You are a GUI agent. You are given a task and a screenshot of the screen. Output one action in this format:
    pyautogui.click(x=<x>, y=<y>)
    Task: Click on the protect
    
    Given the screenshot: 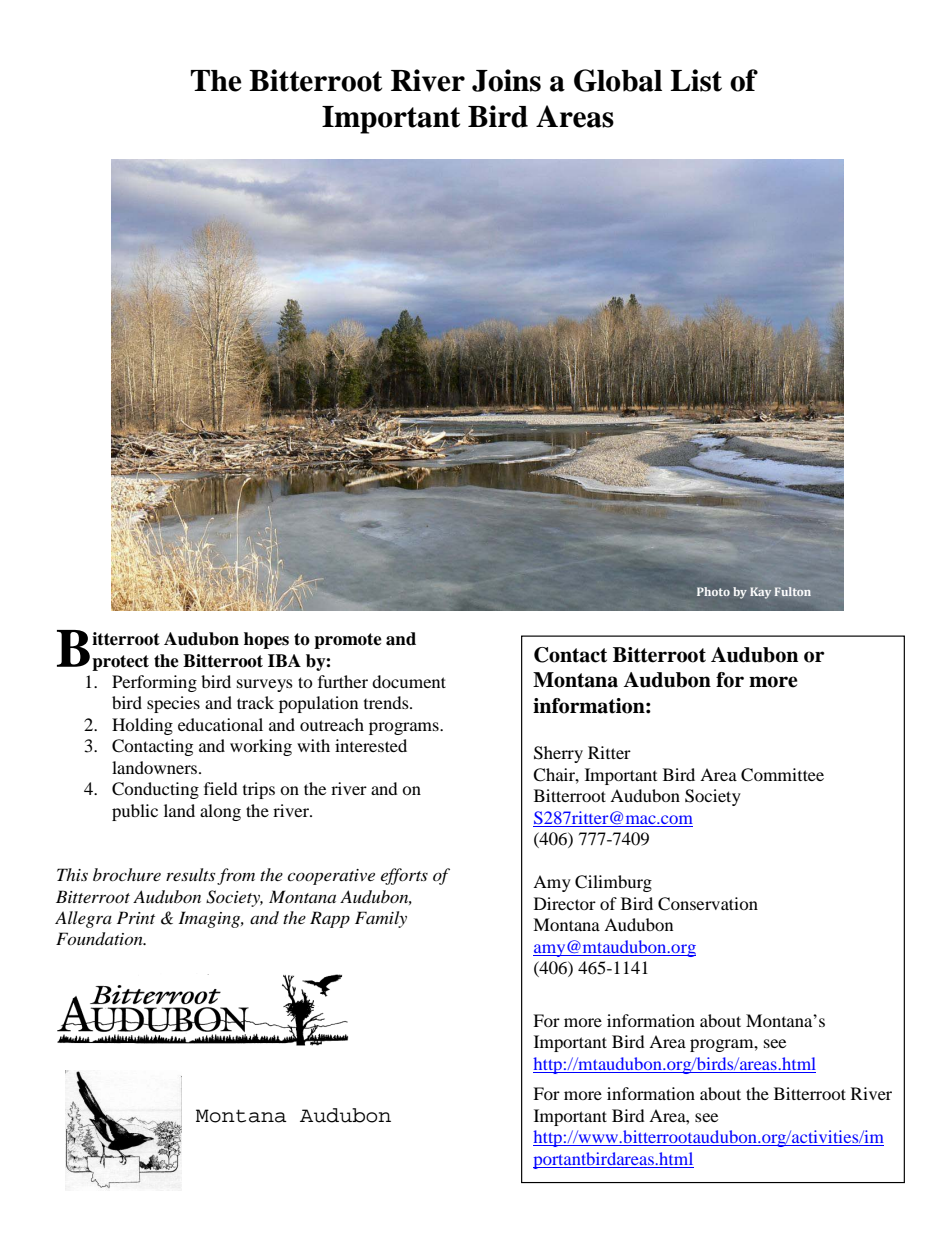 What is the action you would take?
    pyautogui.click(x=120, y=663)
